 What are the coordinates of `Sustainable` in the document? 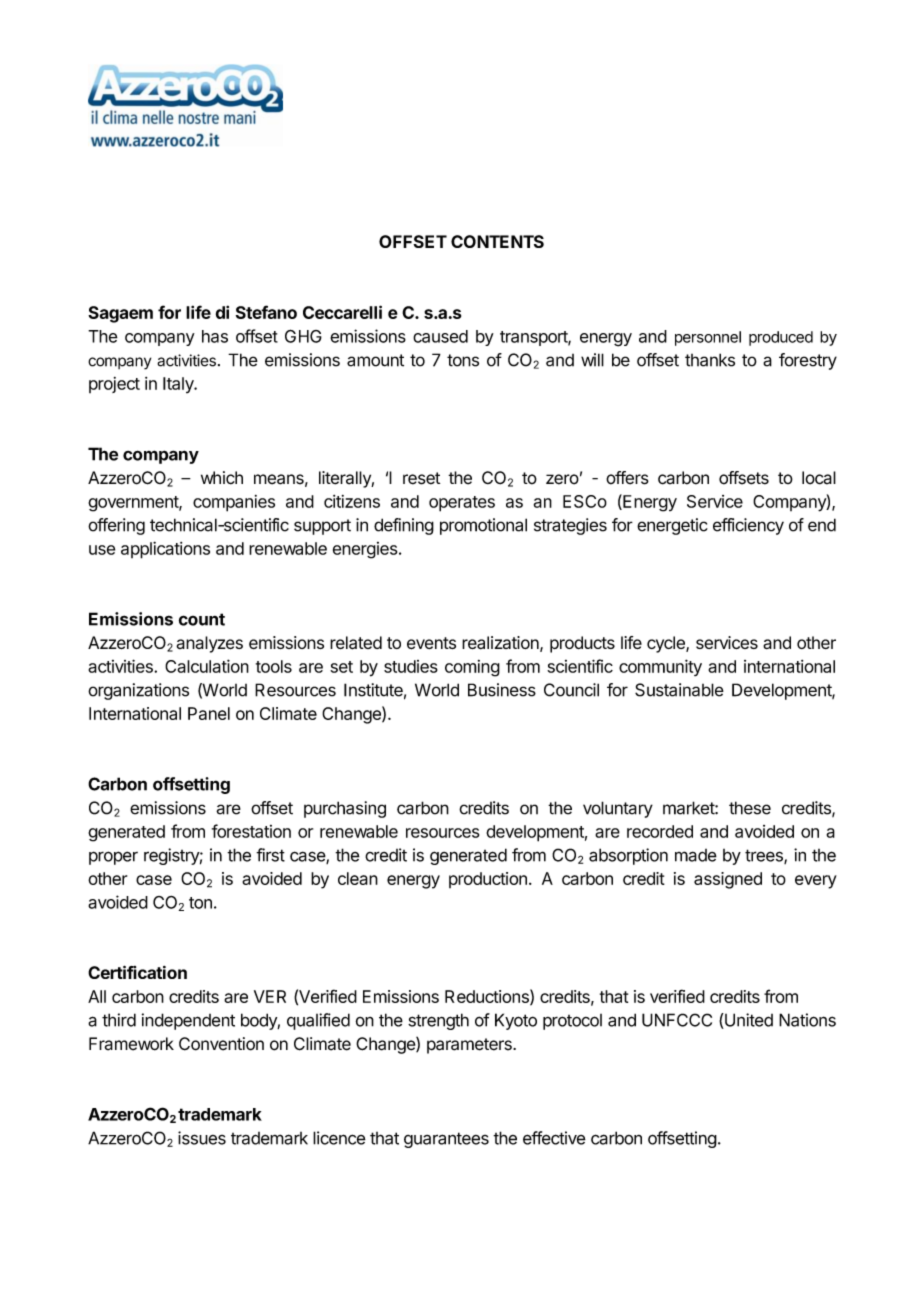 It's located at (679, 690).
